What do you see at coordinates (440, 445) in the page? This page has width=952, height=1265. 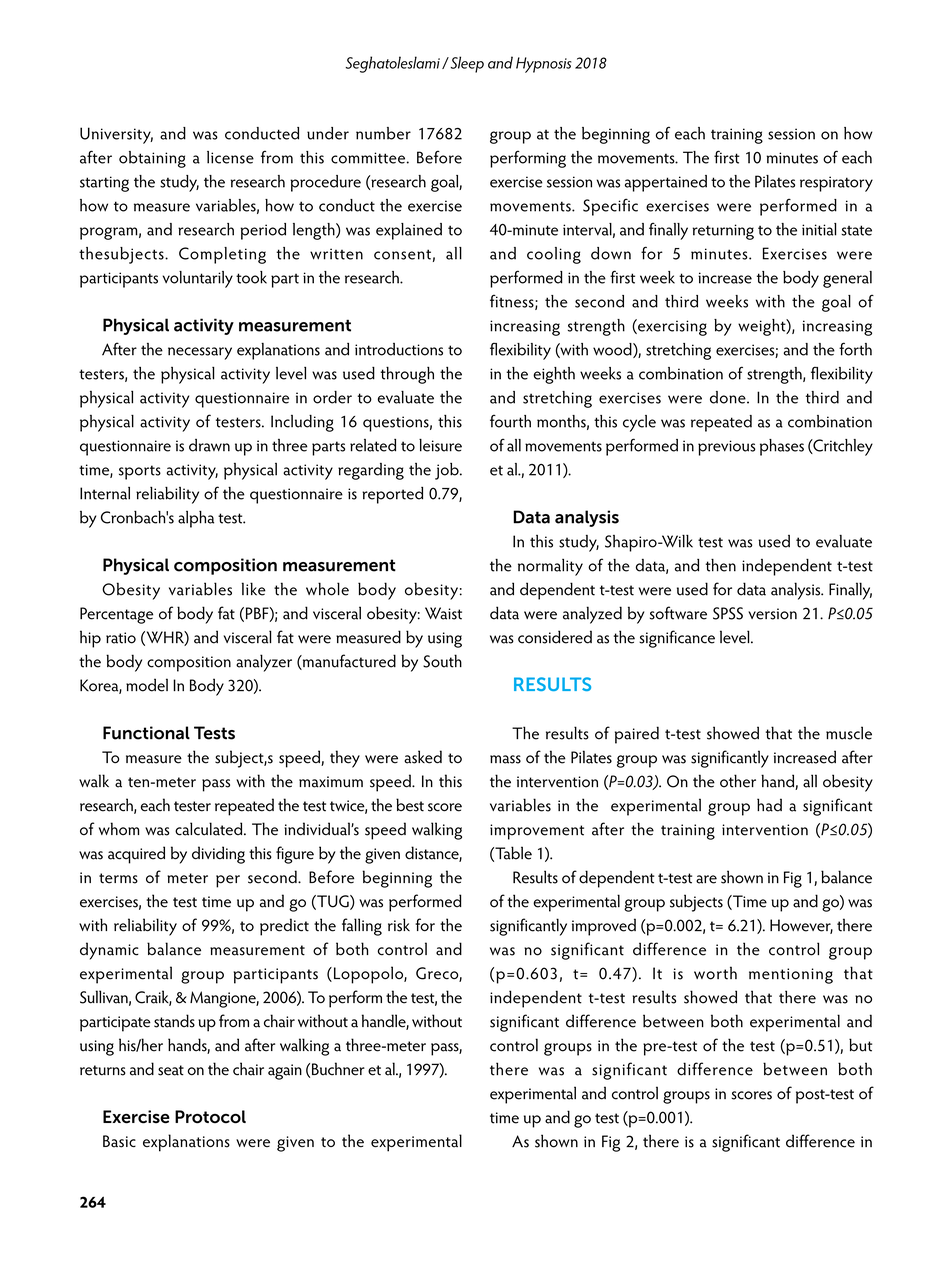 I see `leisure` at bounding box center [440, 445].
